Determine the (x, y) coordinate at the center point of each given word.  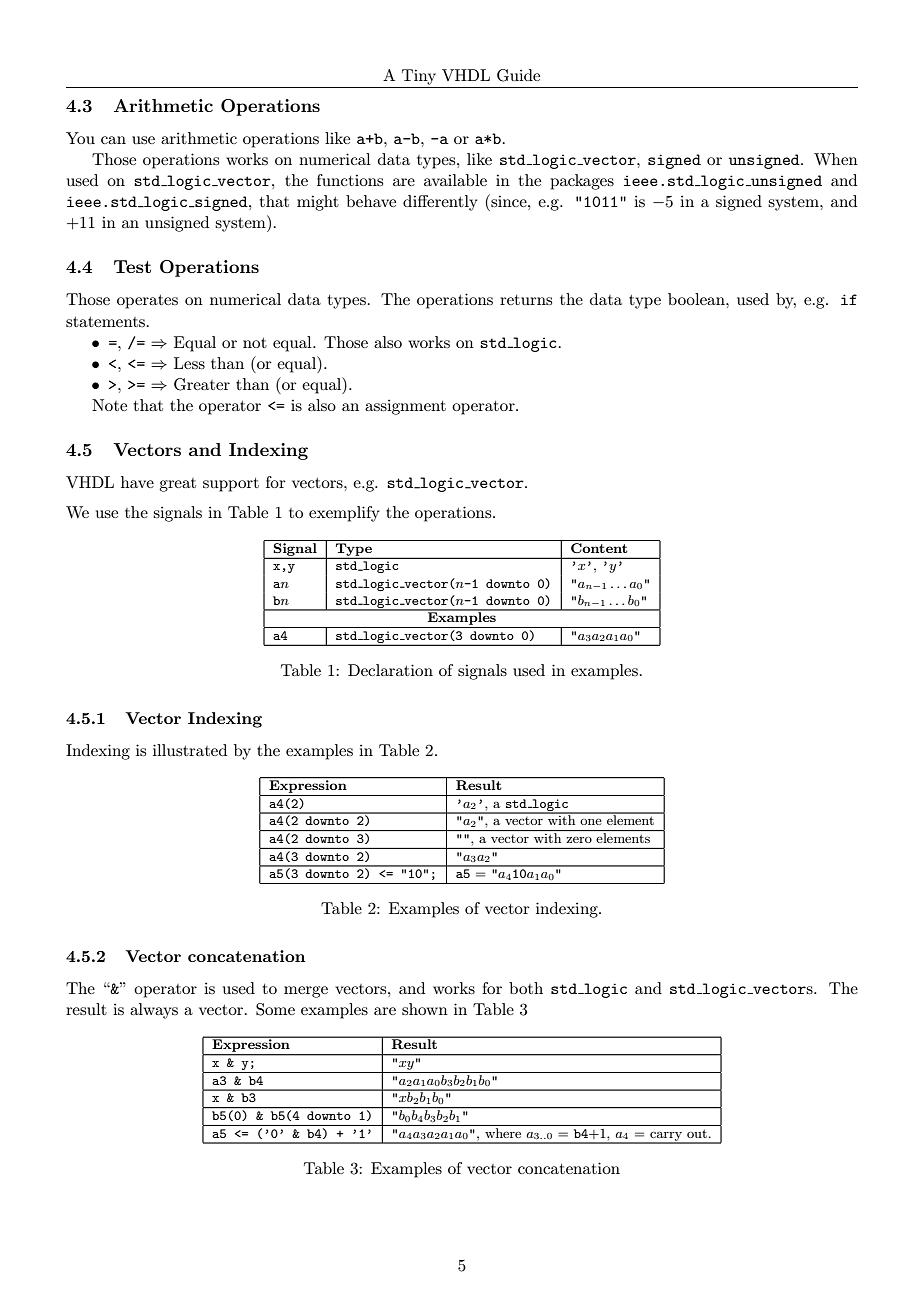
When (836, 159)
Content (599, 548)
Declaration (390, 670)
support (231, 485)
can (113, 140)
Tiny (419, 77)
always (154, 1011)
